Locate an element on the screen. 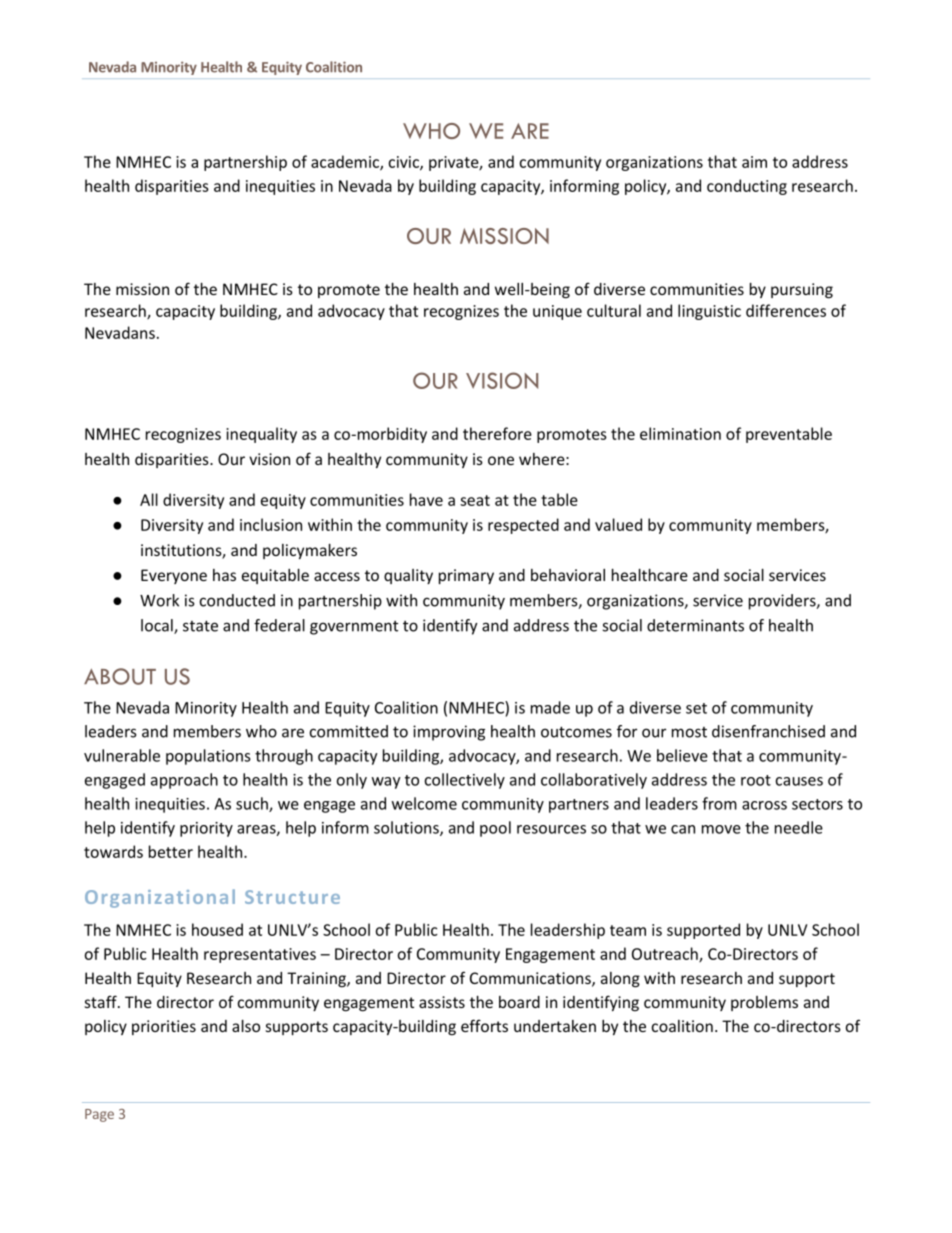 Image resolution: width=952 pixels, height=1233 pixels. from is located at coordinates (719, 803).
